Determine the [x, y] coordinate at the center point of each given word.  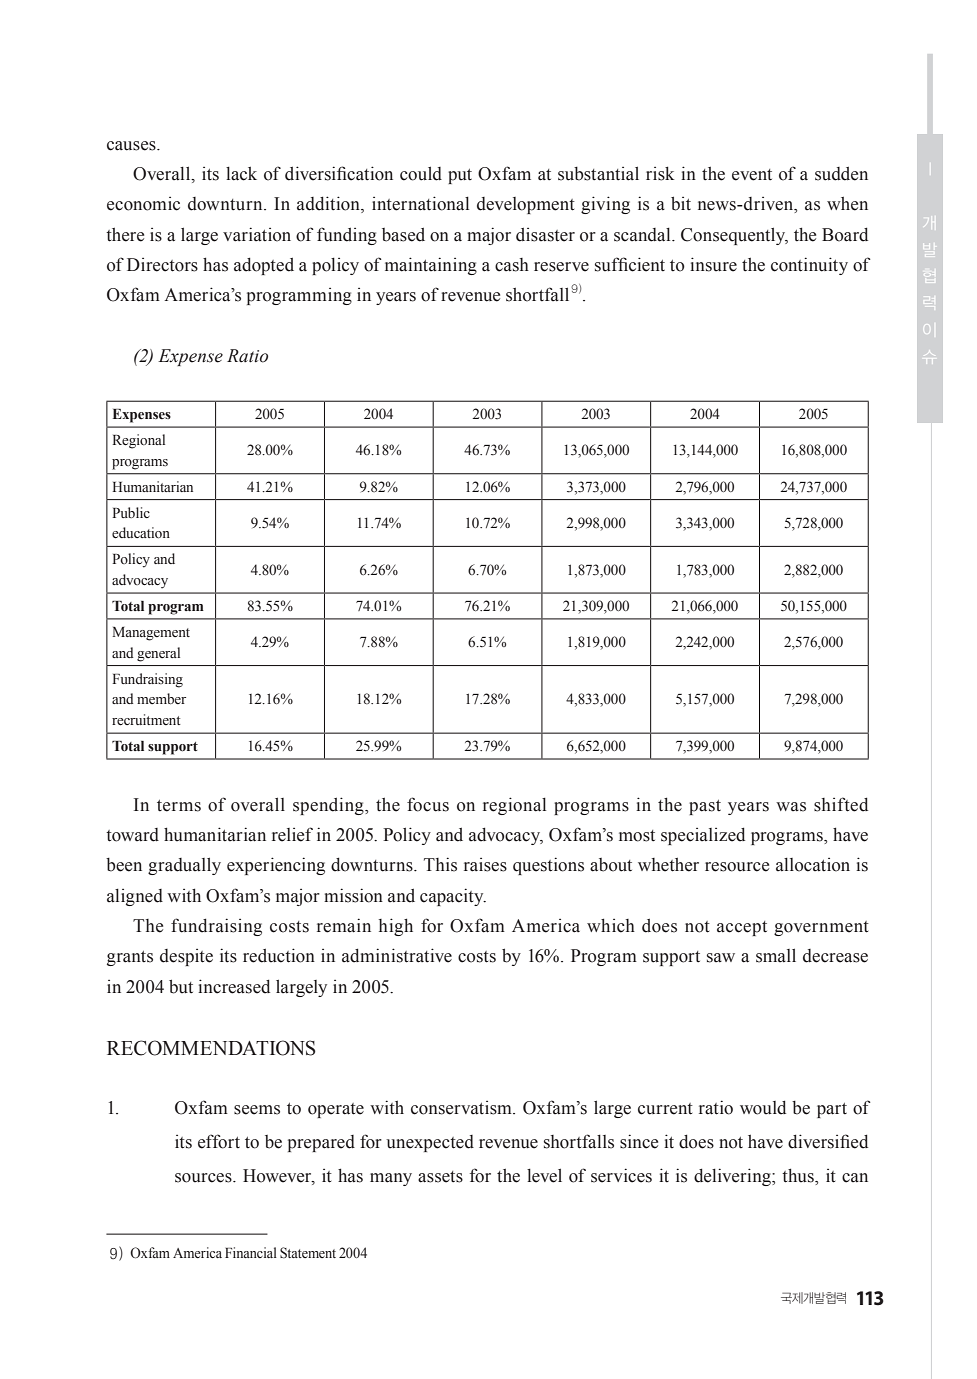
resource [737, 867]
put [460, 176]
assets [440, 1177]
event [752, 175]
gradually [184, 866]
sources [204, 1178]
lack [241, 173]
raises [485, 865]
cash [512, 265]
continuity [809, 266]
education [141, 533]
